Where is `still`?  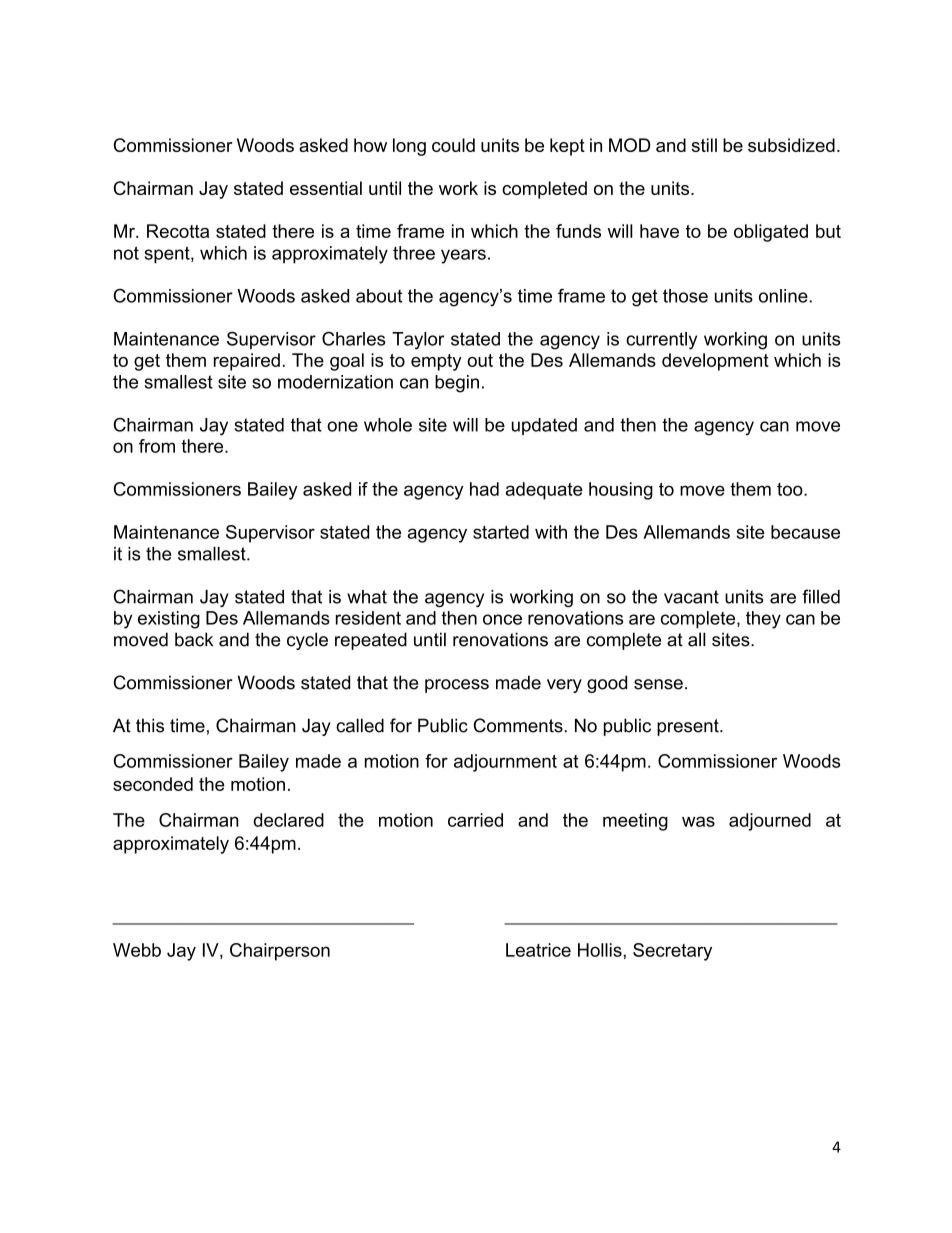
still is located at coordinates (704, 145).
